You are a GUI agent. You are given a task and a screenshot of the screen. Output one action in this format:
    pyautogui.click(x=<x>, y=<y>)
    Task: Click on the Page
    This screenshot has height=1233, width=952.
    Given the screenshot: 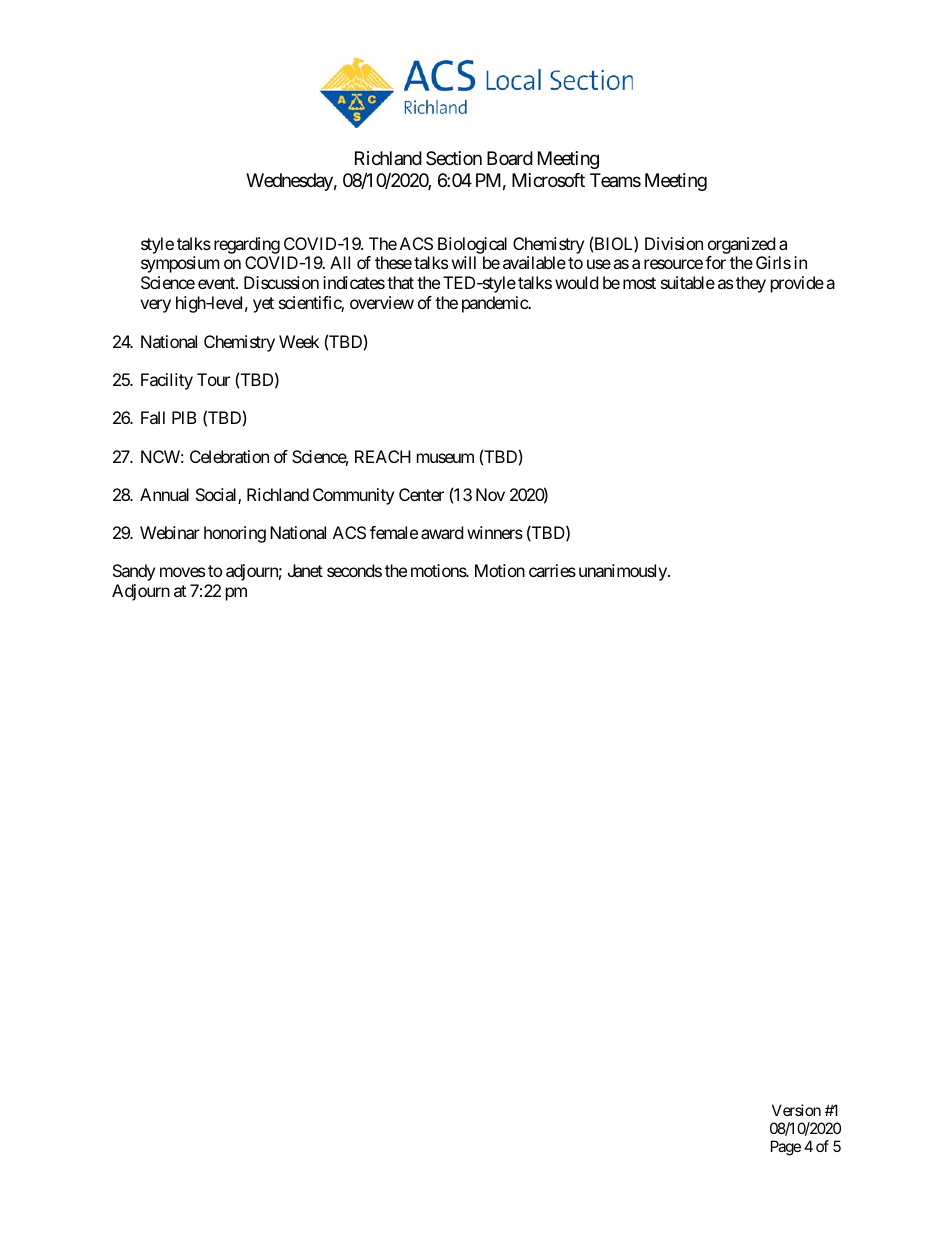 What is the action you would take?
    pyautogui.click(x=786, y=1148)
